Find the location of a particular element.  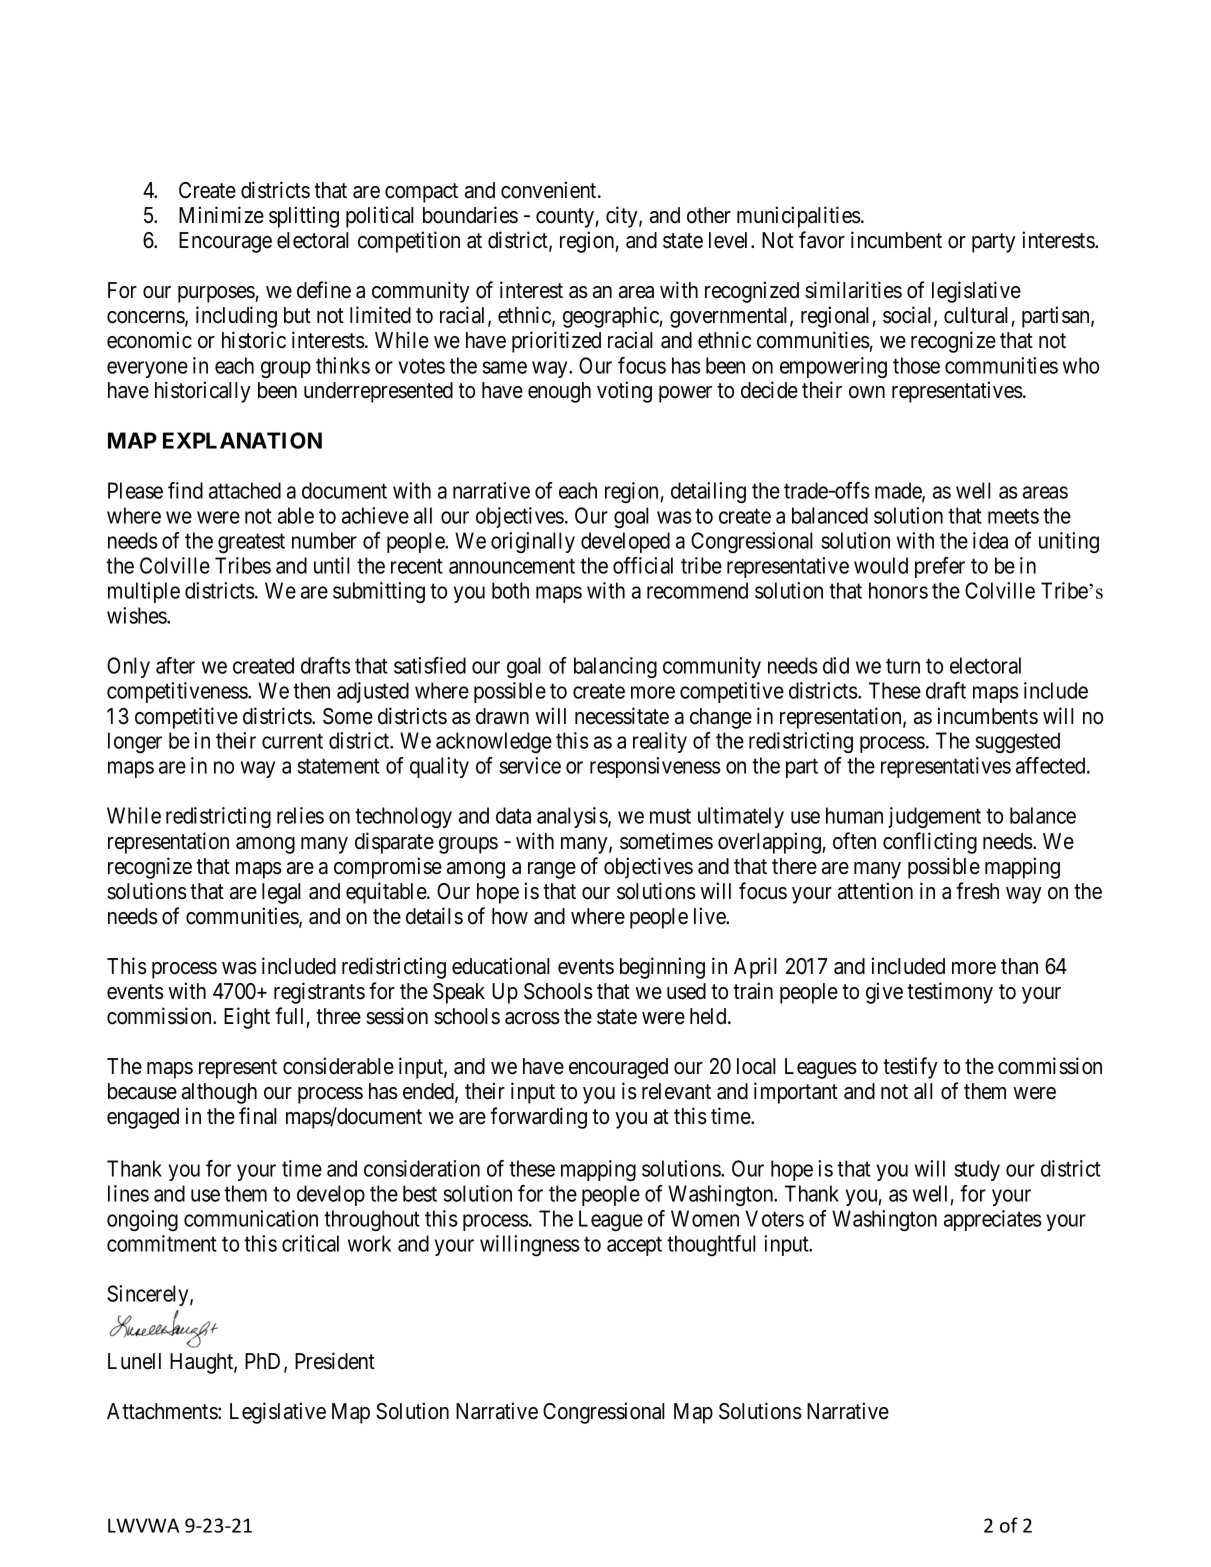

testimony is located at coordinates (950, 993).
